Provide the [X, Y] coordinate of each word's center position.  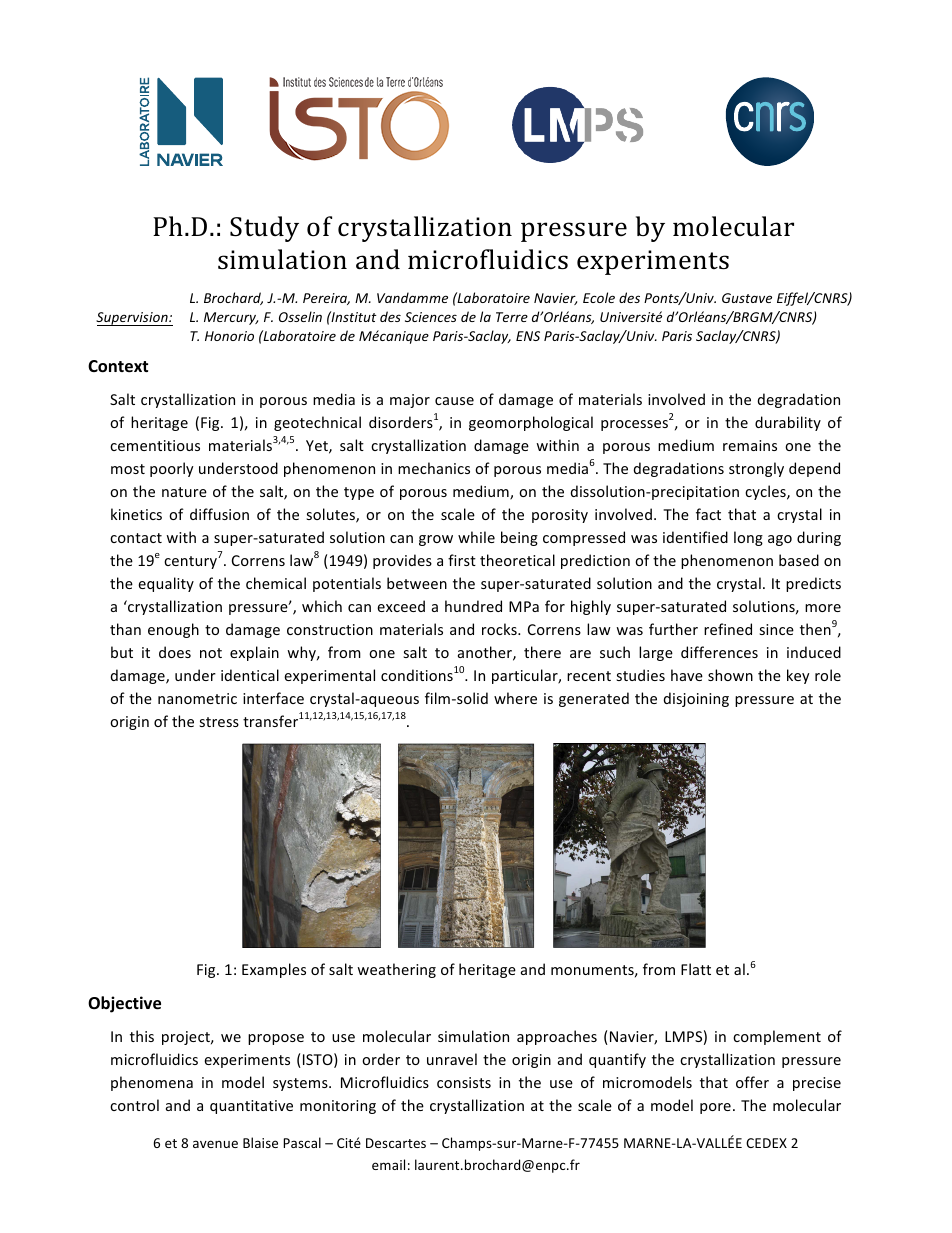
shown [730, 675]
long [748, 538]
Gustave [747, 298]
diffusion [219, 514]
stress [219, 722]
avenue [215, 1144]
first [462, 560]
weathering [396, 970]
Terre [512, 317]
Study [264, 229]
